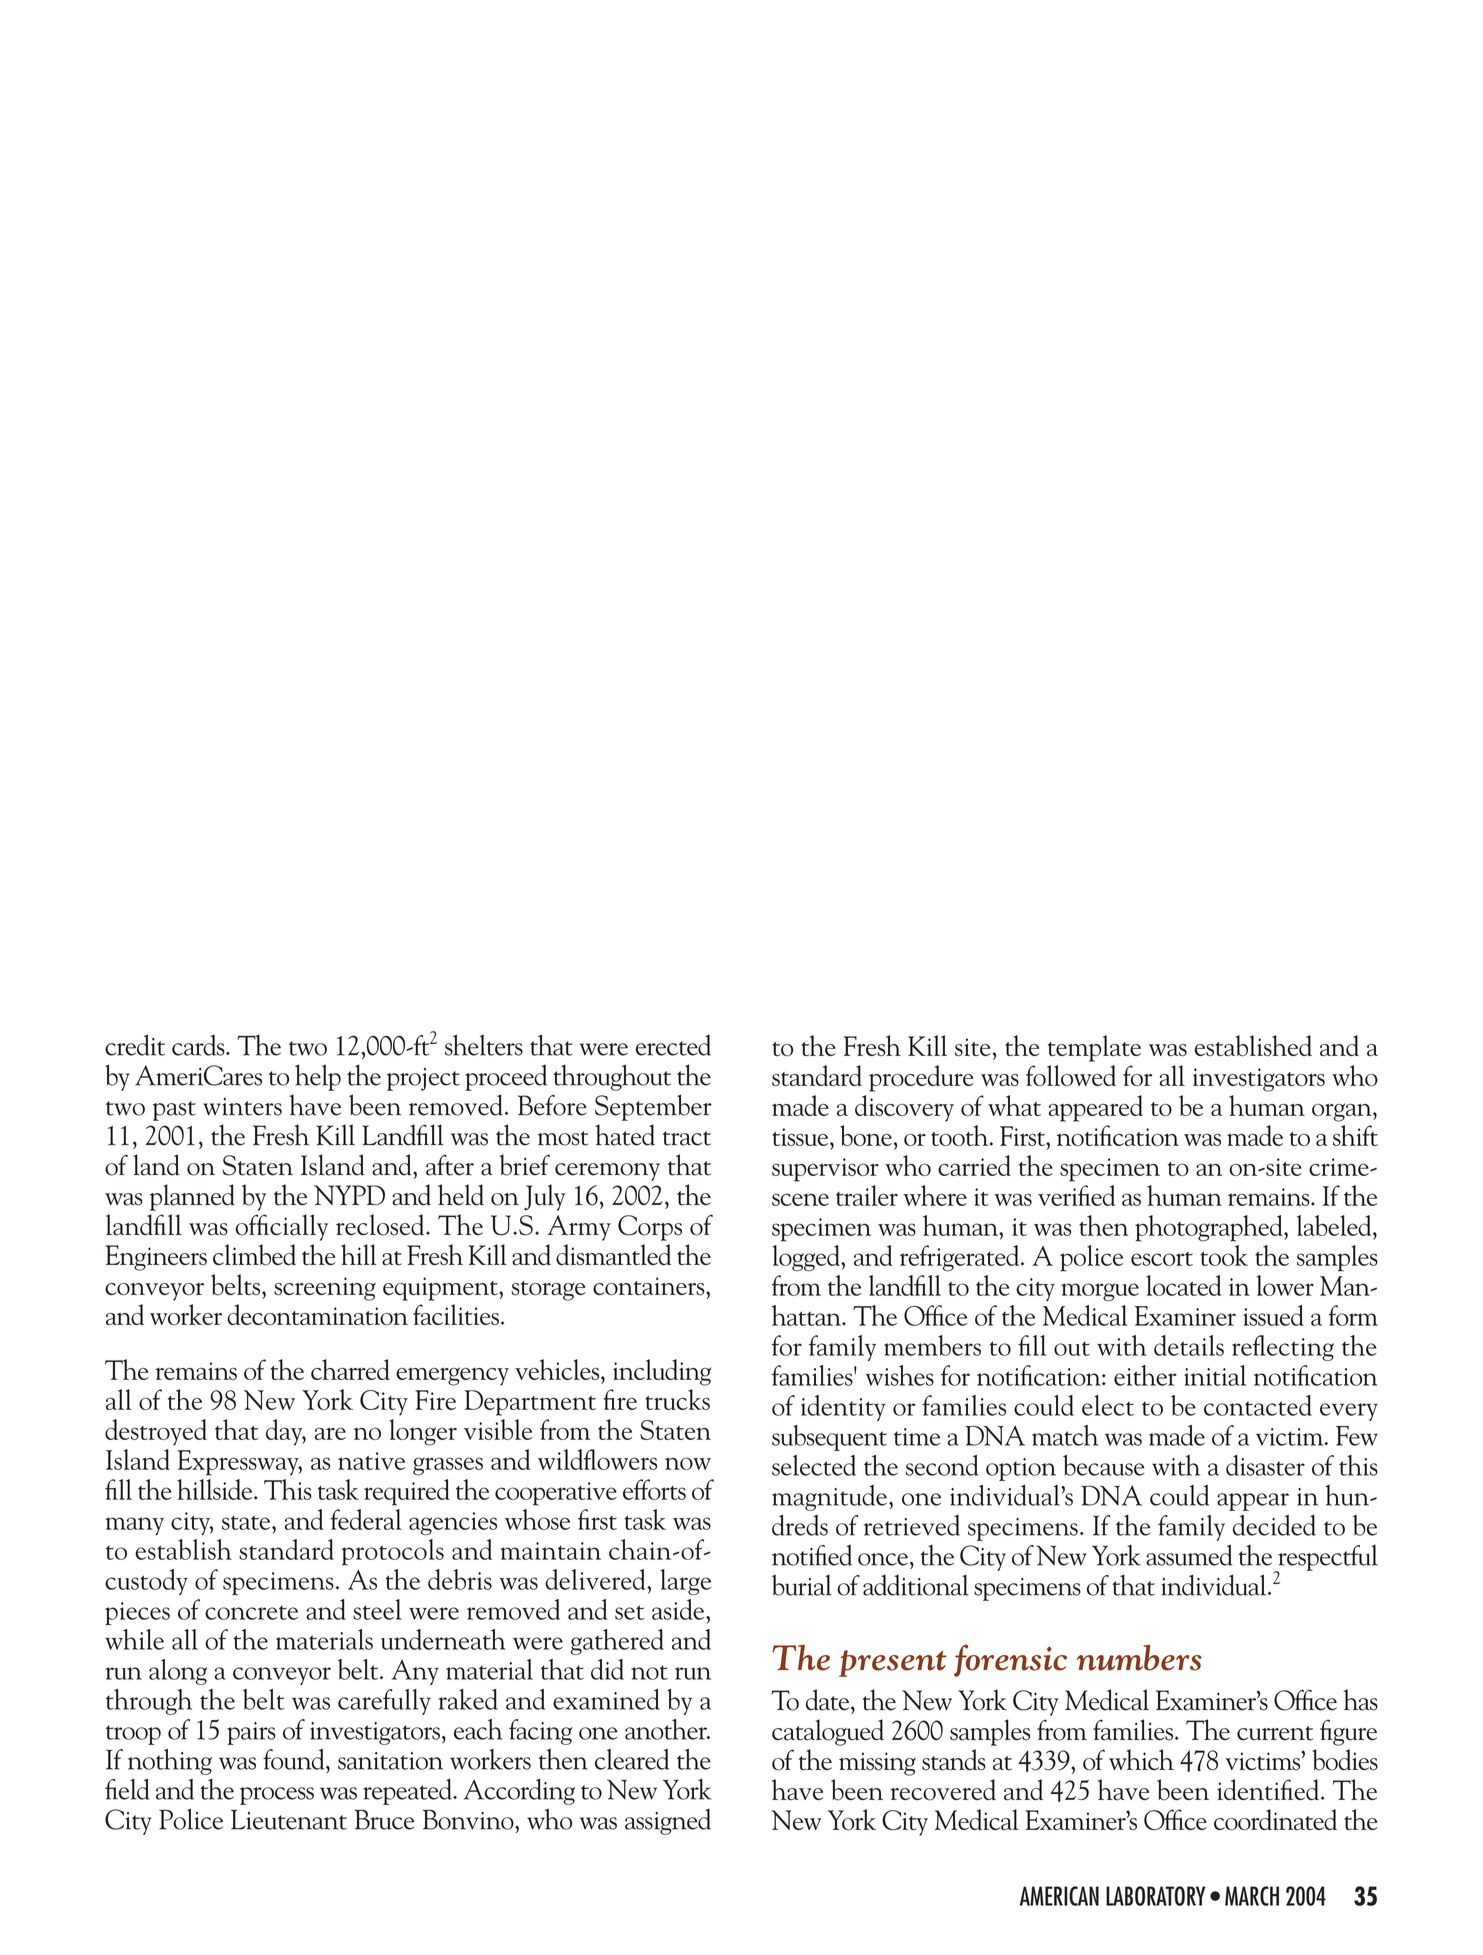  Describe the element at coordinates (318, 1077) in the screenshot. I see `help` at that location.
